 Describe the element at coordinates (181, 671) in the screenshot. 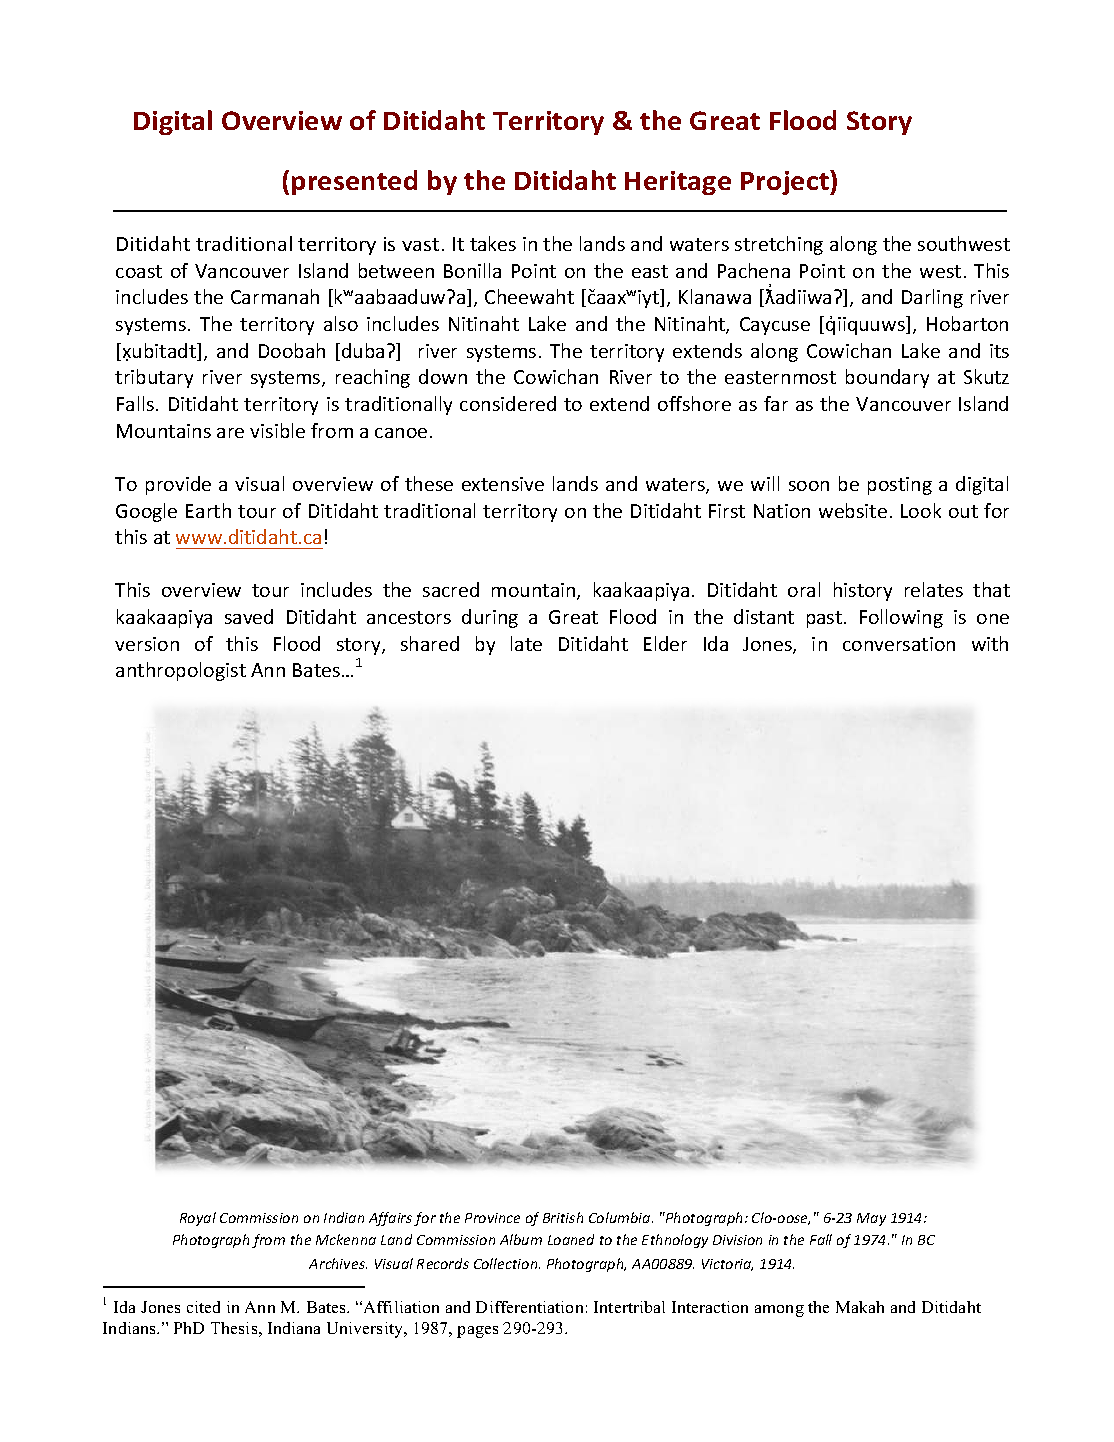

I see `anthropologist` at that location.
